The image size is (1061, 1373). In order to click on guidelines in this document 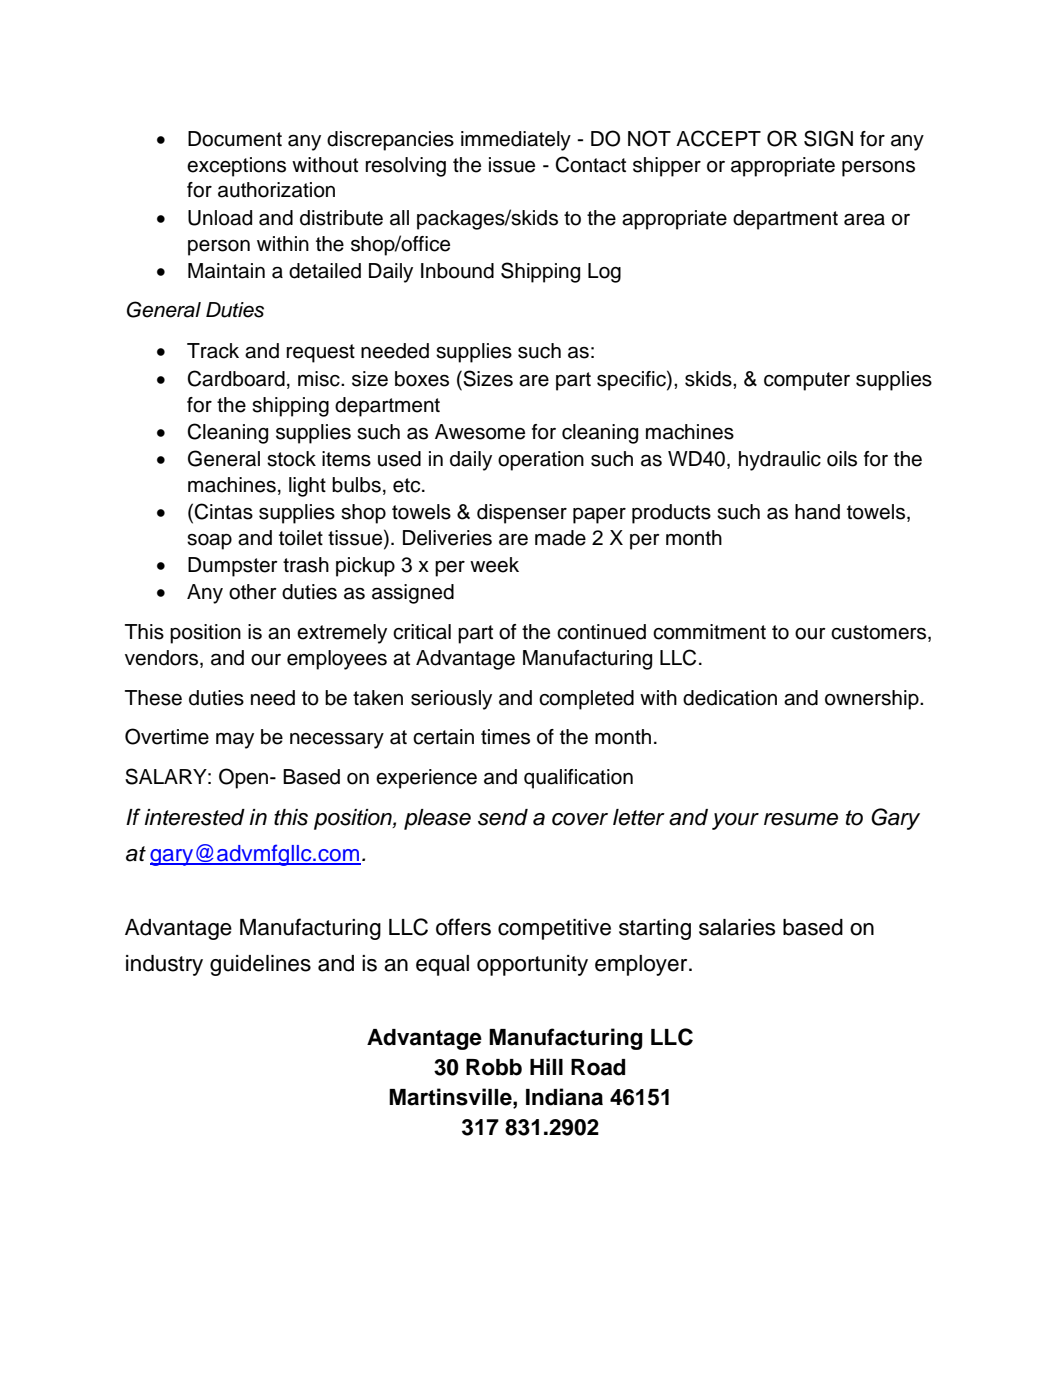, I will do `click(260, 965)`.
